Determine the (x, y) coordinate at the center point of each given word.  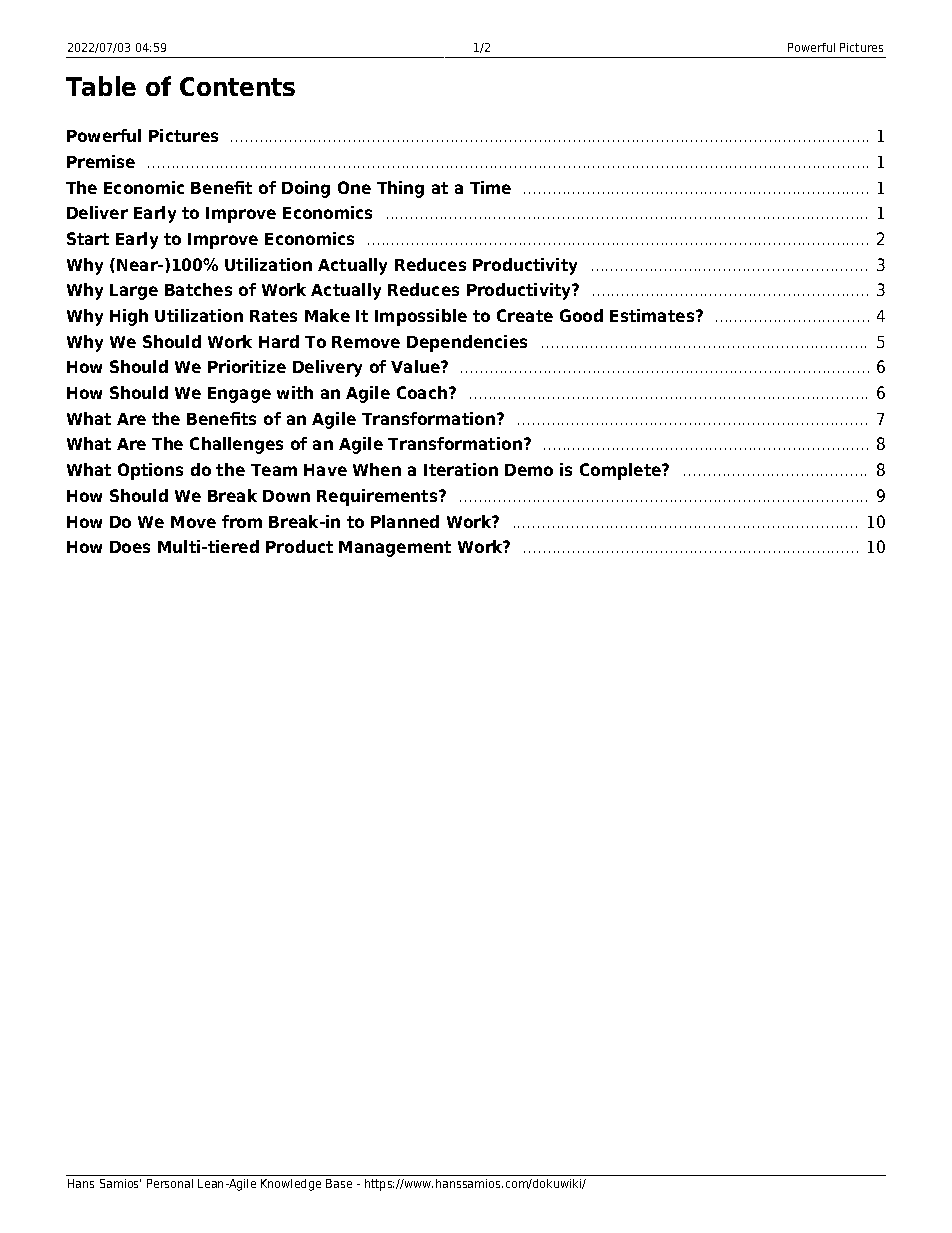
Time (490, 187)
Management (395, 549)
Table (101, 86)
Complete (622, 471)
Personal (170, 1183)
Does (130, 547)
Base (339, 1183)
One (354, 187)
